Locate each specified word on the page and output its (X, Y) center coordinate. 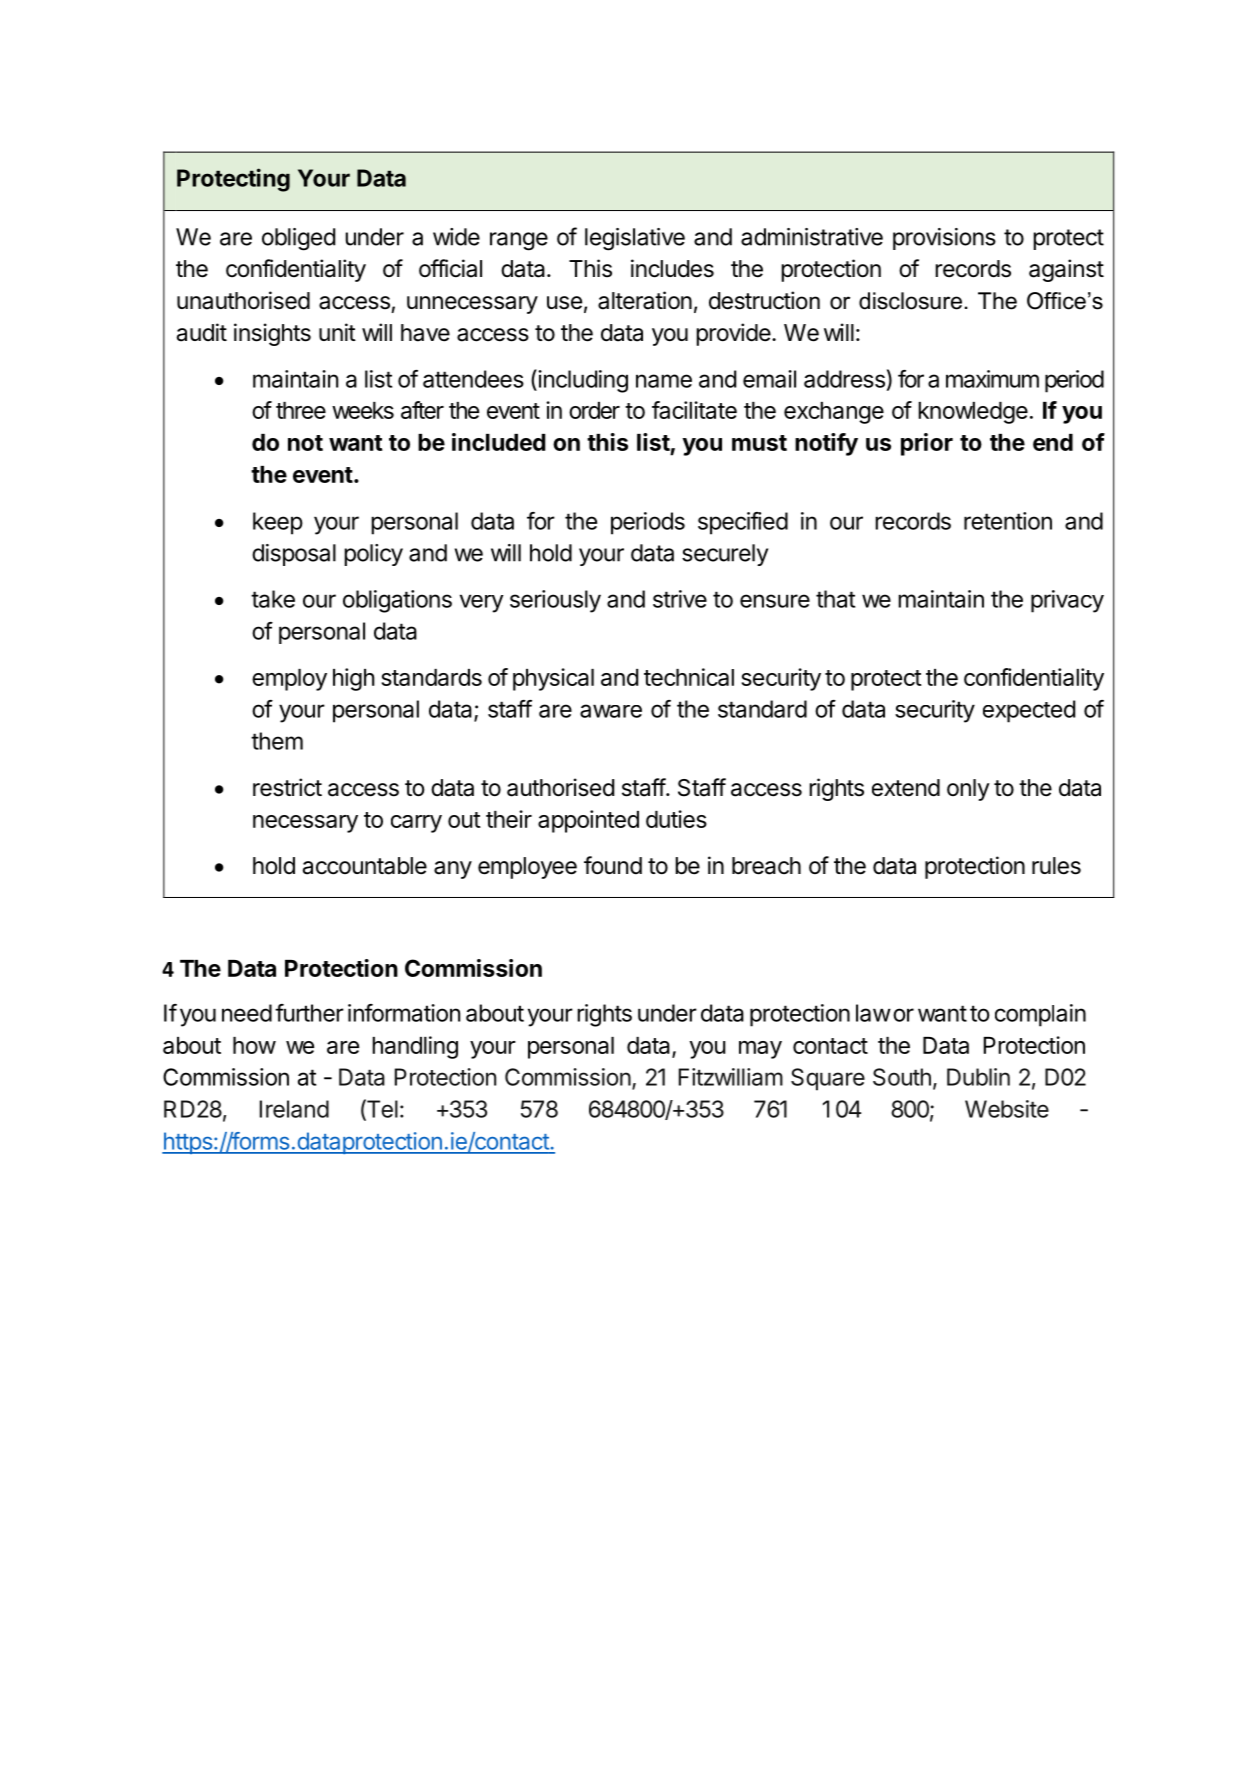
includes (672, 268)
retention (1008, 521)
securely (725, 555)
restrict (287, 787)
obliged (298, 239)
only (968, 790)
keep (278, 523)
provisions (944, 239)
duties (676, 819)
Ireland (294, 1109)
